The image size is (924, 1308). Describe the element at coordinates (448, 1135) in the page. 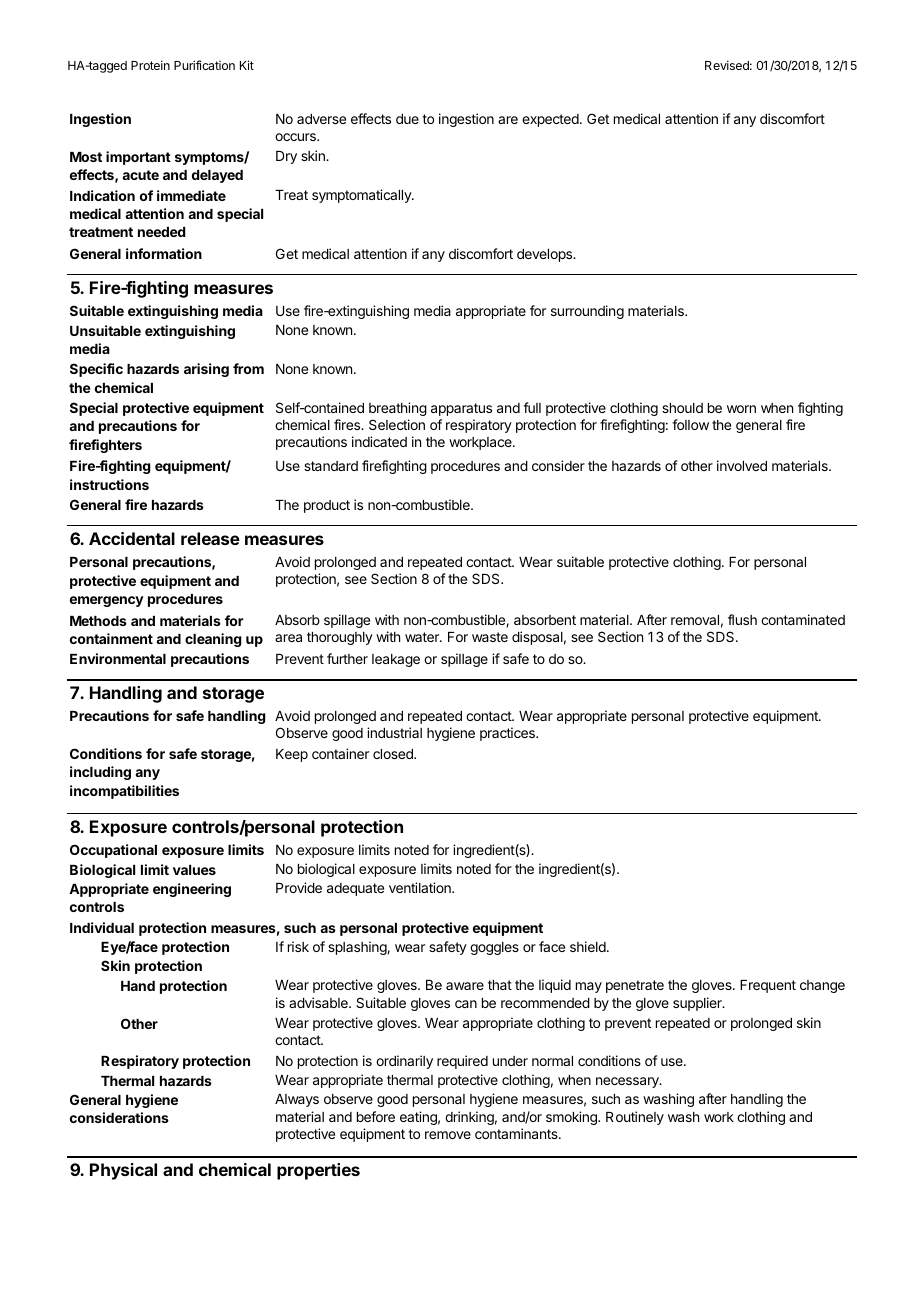

I see `remove` at that location.
